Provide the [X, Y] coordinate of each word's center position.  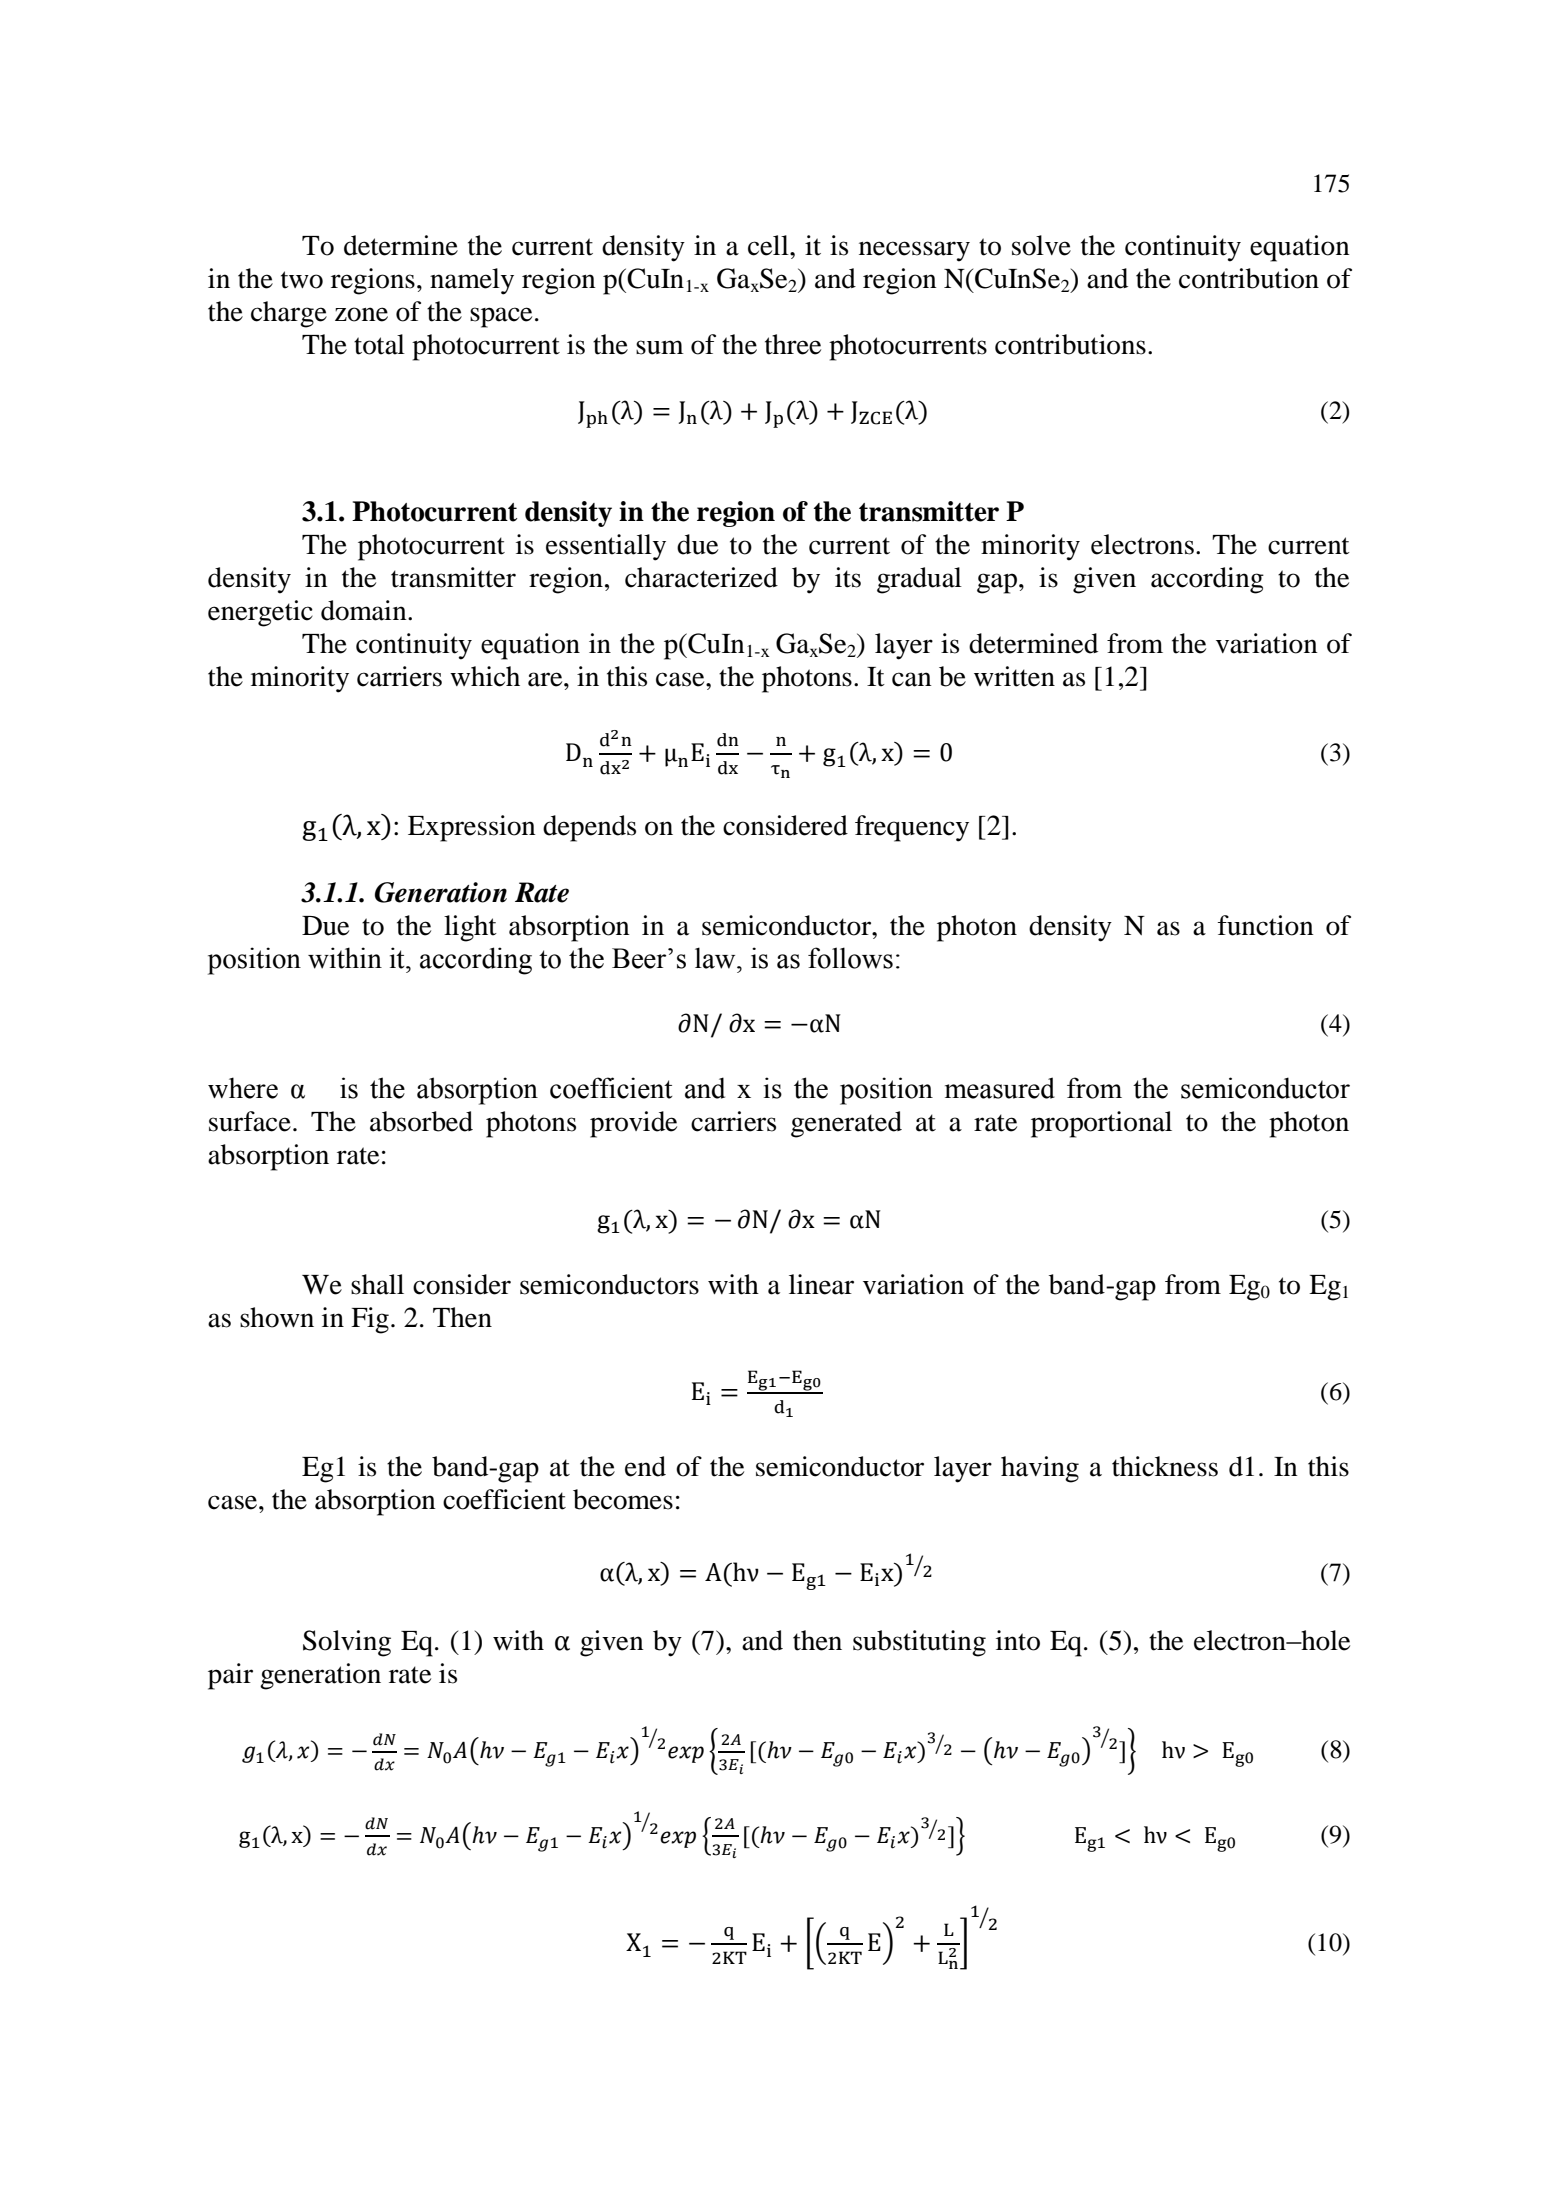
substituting [919, 1643]
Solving [347, 1643]
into [1018, 1640]
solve [1041, 245]
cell [769, 245]
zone [361, 314]
